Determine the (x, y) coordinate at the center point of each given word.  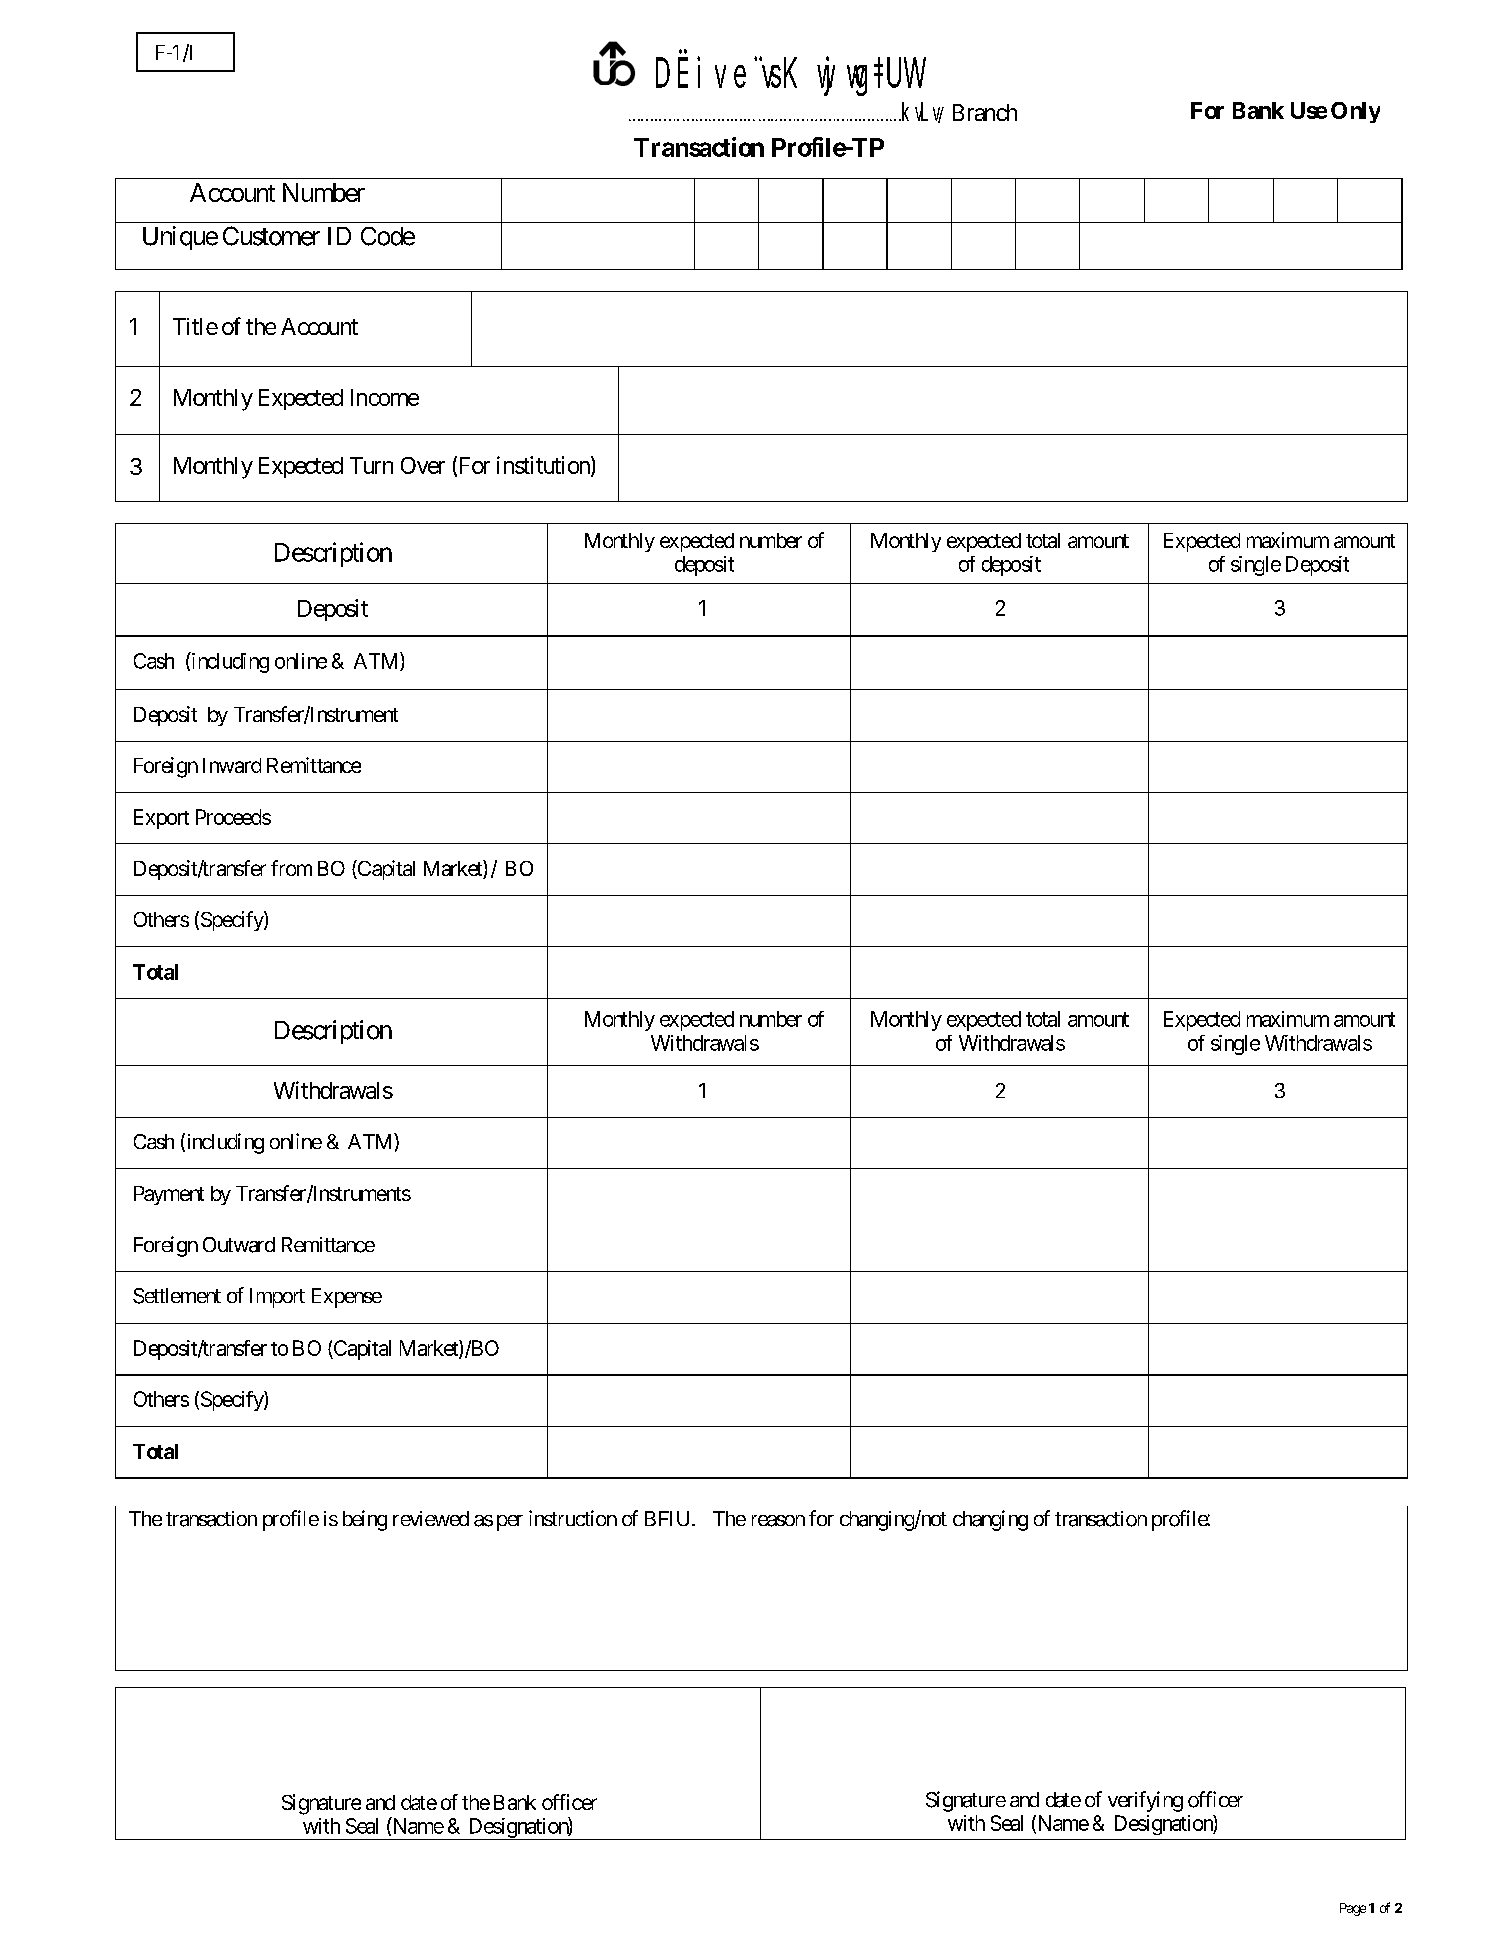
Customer (271, 236)
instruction (573, 1518)
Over (423, 465)
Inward (232, 765)
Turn (371, 465)
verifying (1145, 1801)
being (365, 1520)
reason (778, 1521)
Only (1355, 112)
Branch (985, 112)
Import (277, 1298)
